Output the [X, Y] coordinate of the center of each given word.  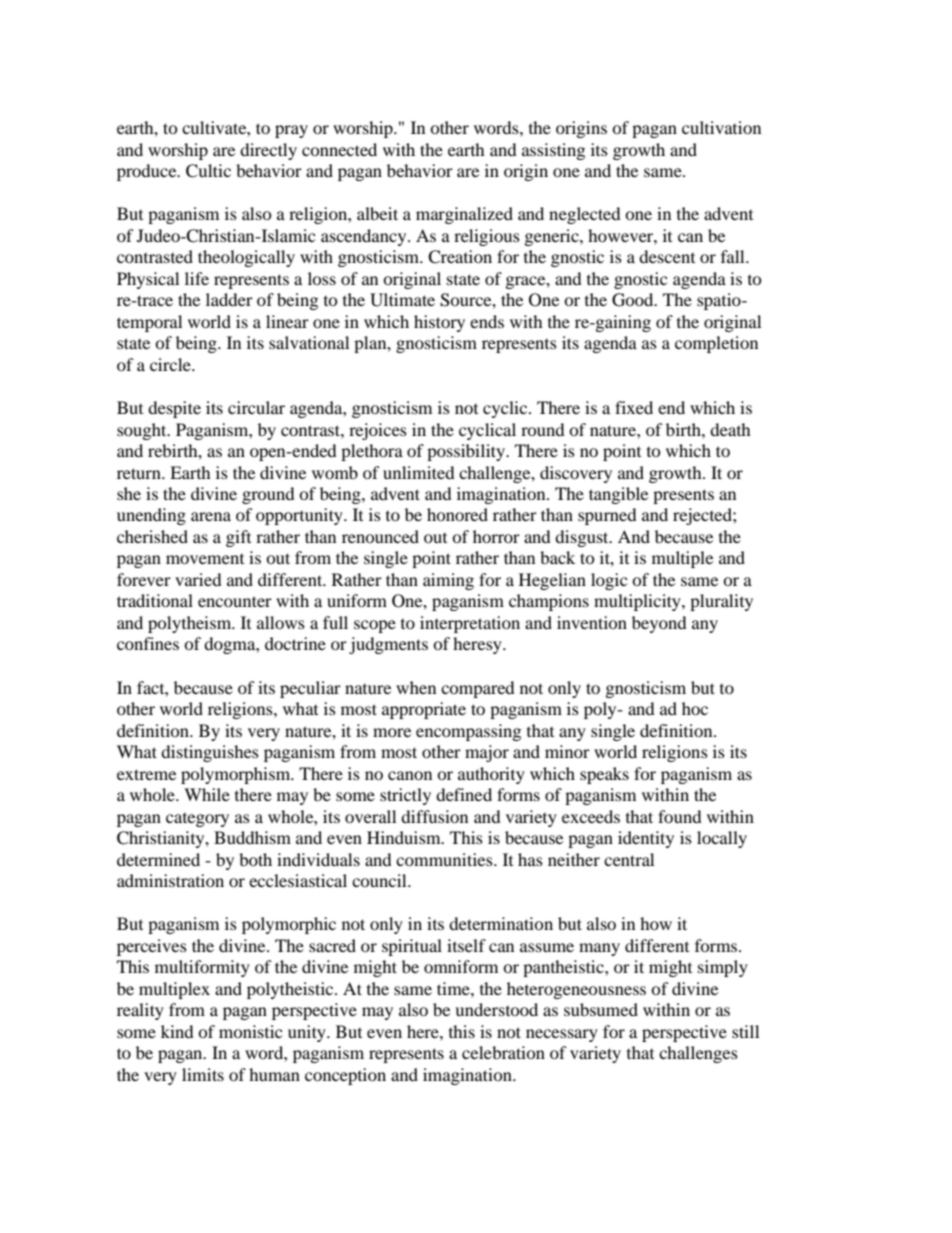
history [439, 323]
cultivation [721, 127]
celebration [503, 1052]
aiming [448, 581]
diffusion [434, 816]
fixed [634, 407]
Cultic [208, 171]
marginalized [464, 215]
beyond [659, 624]
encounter [235, 601]
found [680, 816]
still [745, 1031]
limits [203, 1074]
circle [171, 364]
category [197, 820]
